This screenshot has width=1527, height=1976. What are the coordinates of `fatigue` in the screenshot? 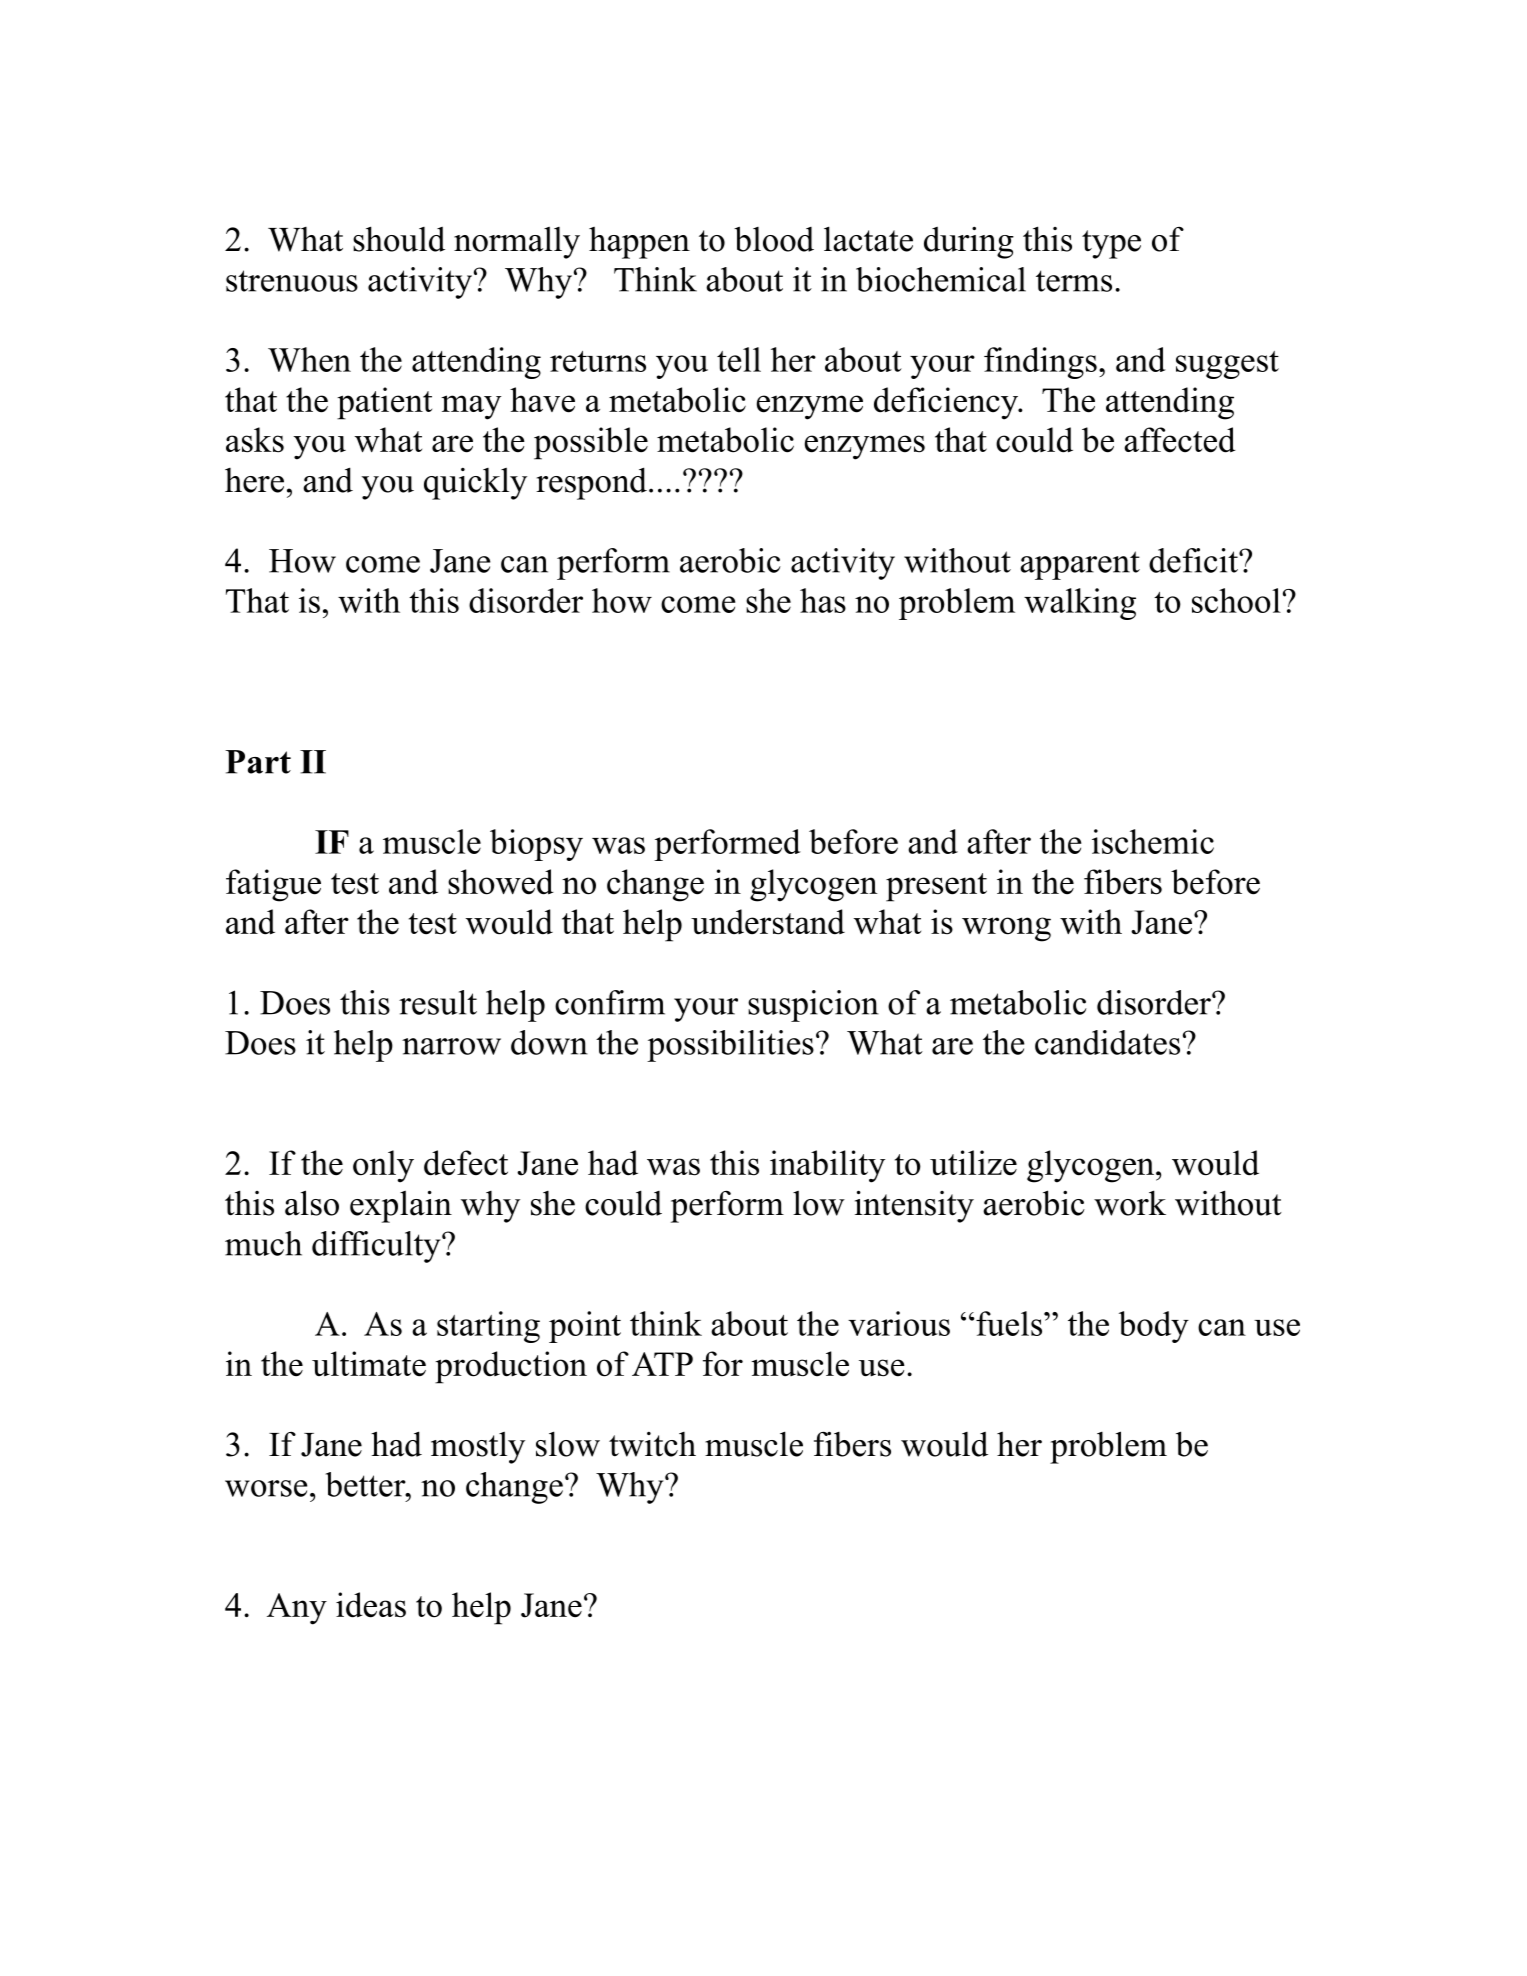 It's located at (273, 885).
